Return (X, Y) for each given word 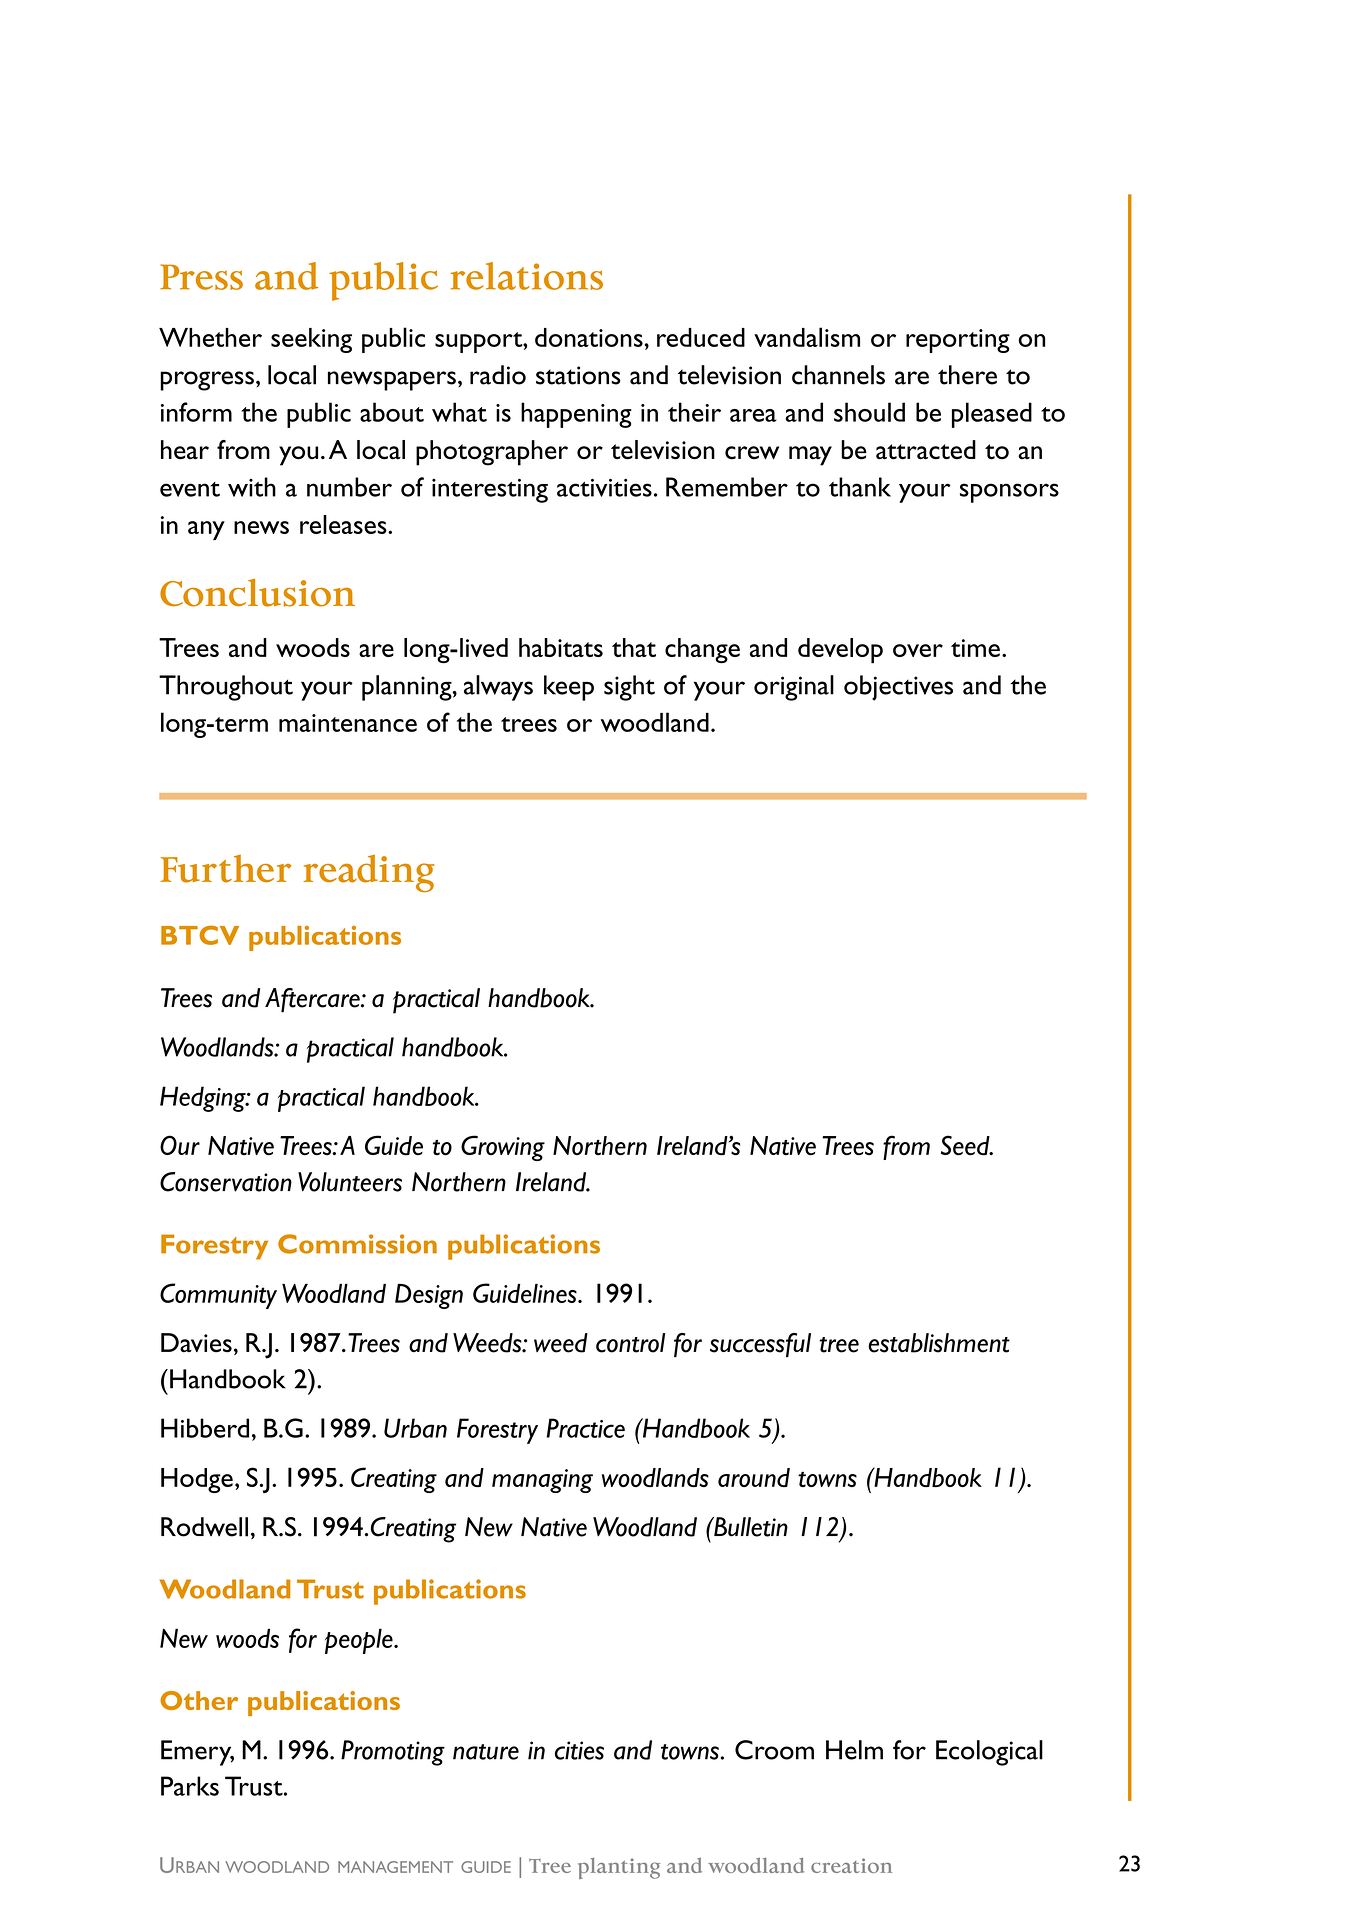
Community (218, 1296)
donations (589, 337)
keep (569, 688)
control (630, 1343)
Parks (190, 1786)
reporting (958, 341)
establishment (939, 1343)
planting (619, 1868)
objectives (898, 688)
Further (225, 869)
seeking (311, 340)
